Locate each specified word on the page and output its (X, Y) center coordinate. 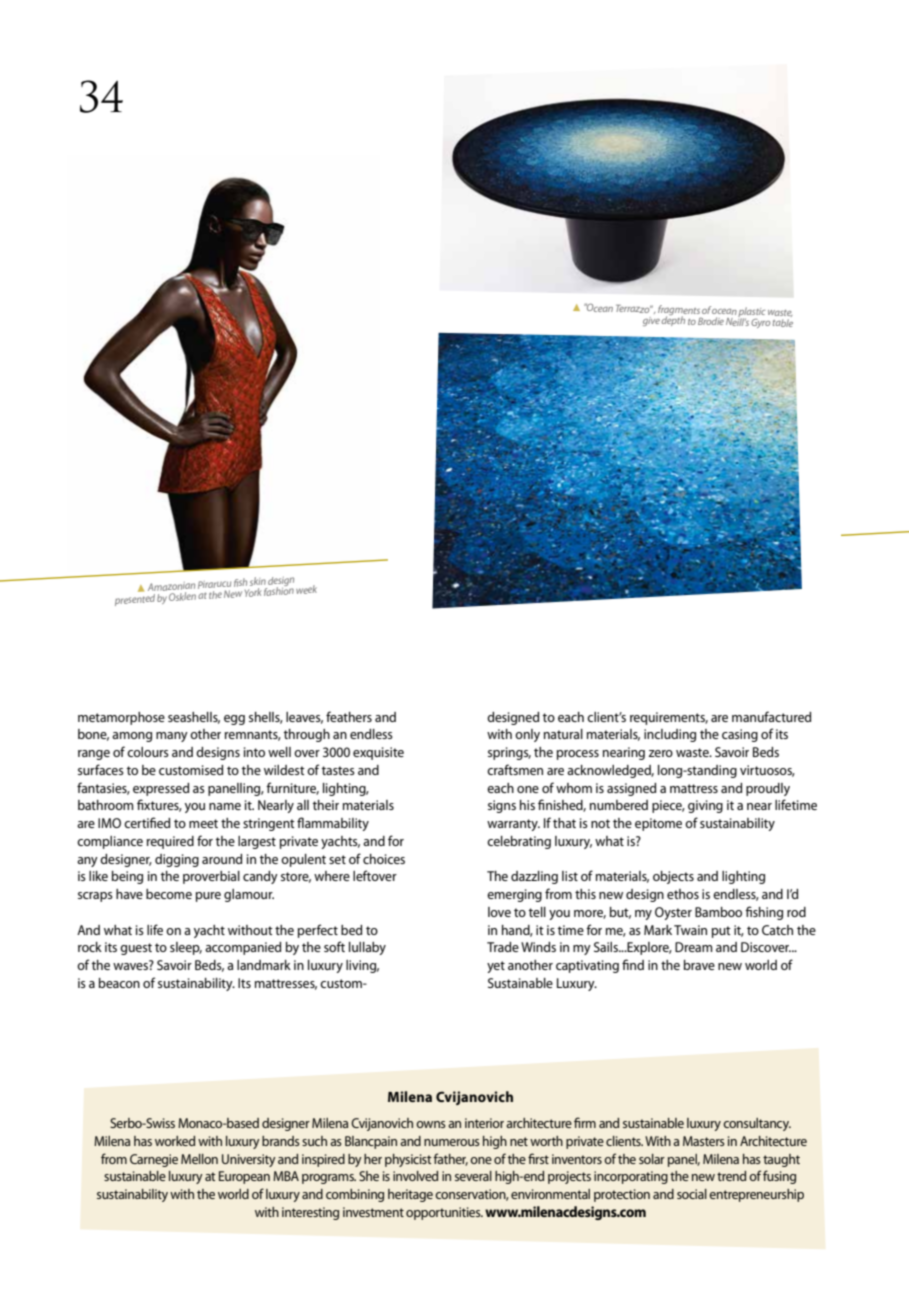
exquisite (378, 753)
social (692, 1194)
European (244, 1177)
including (670, 735)
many (172, 737)
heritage (410, 1195)
